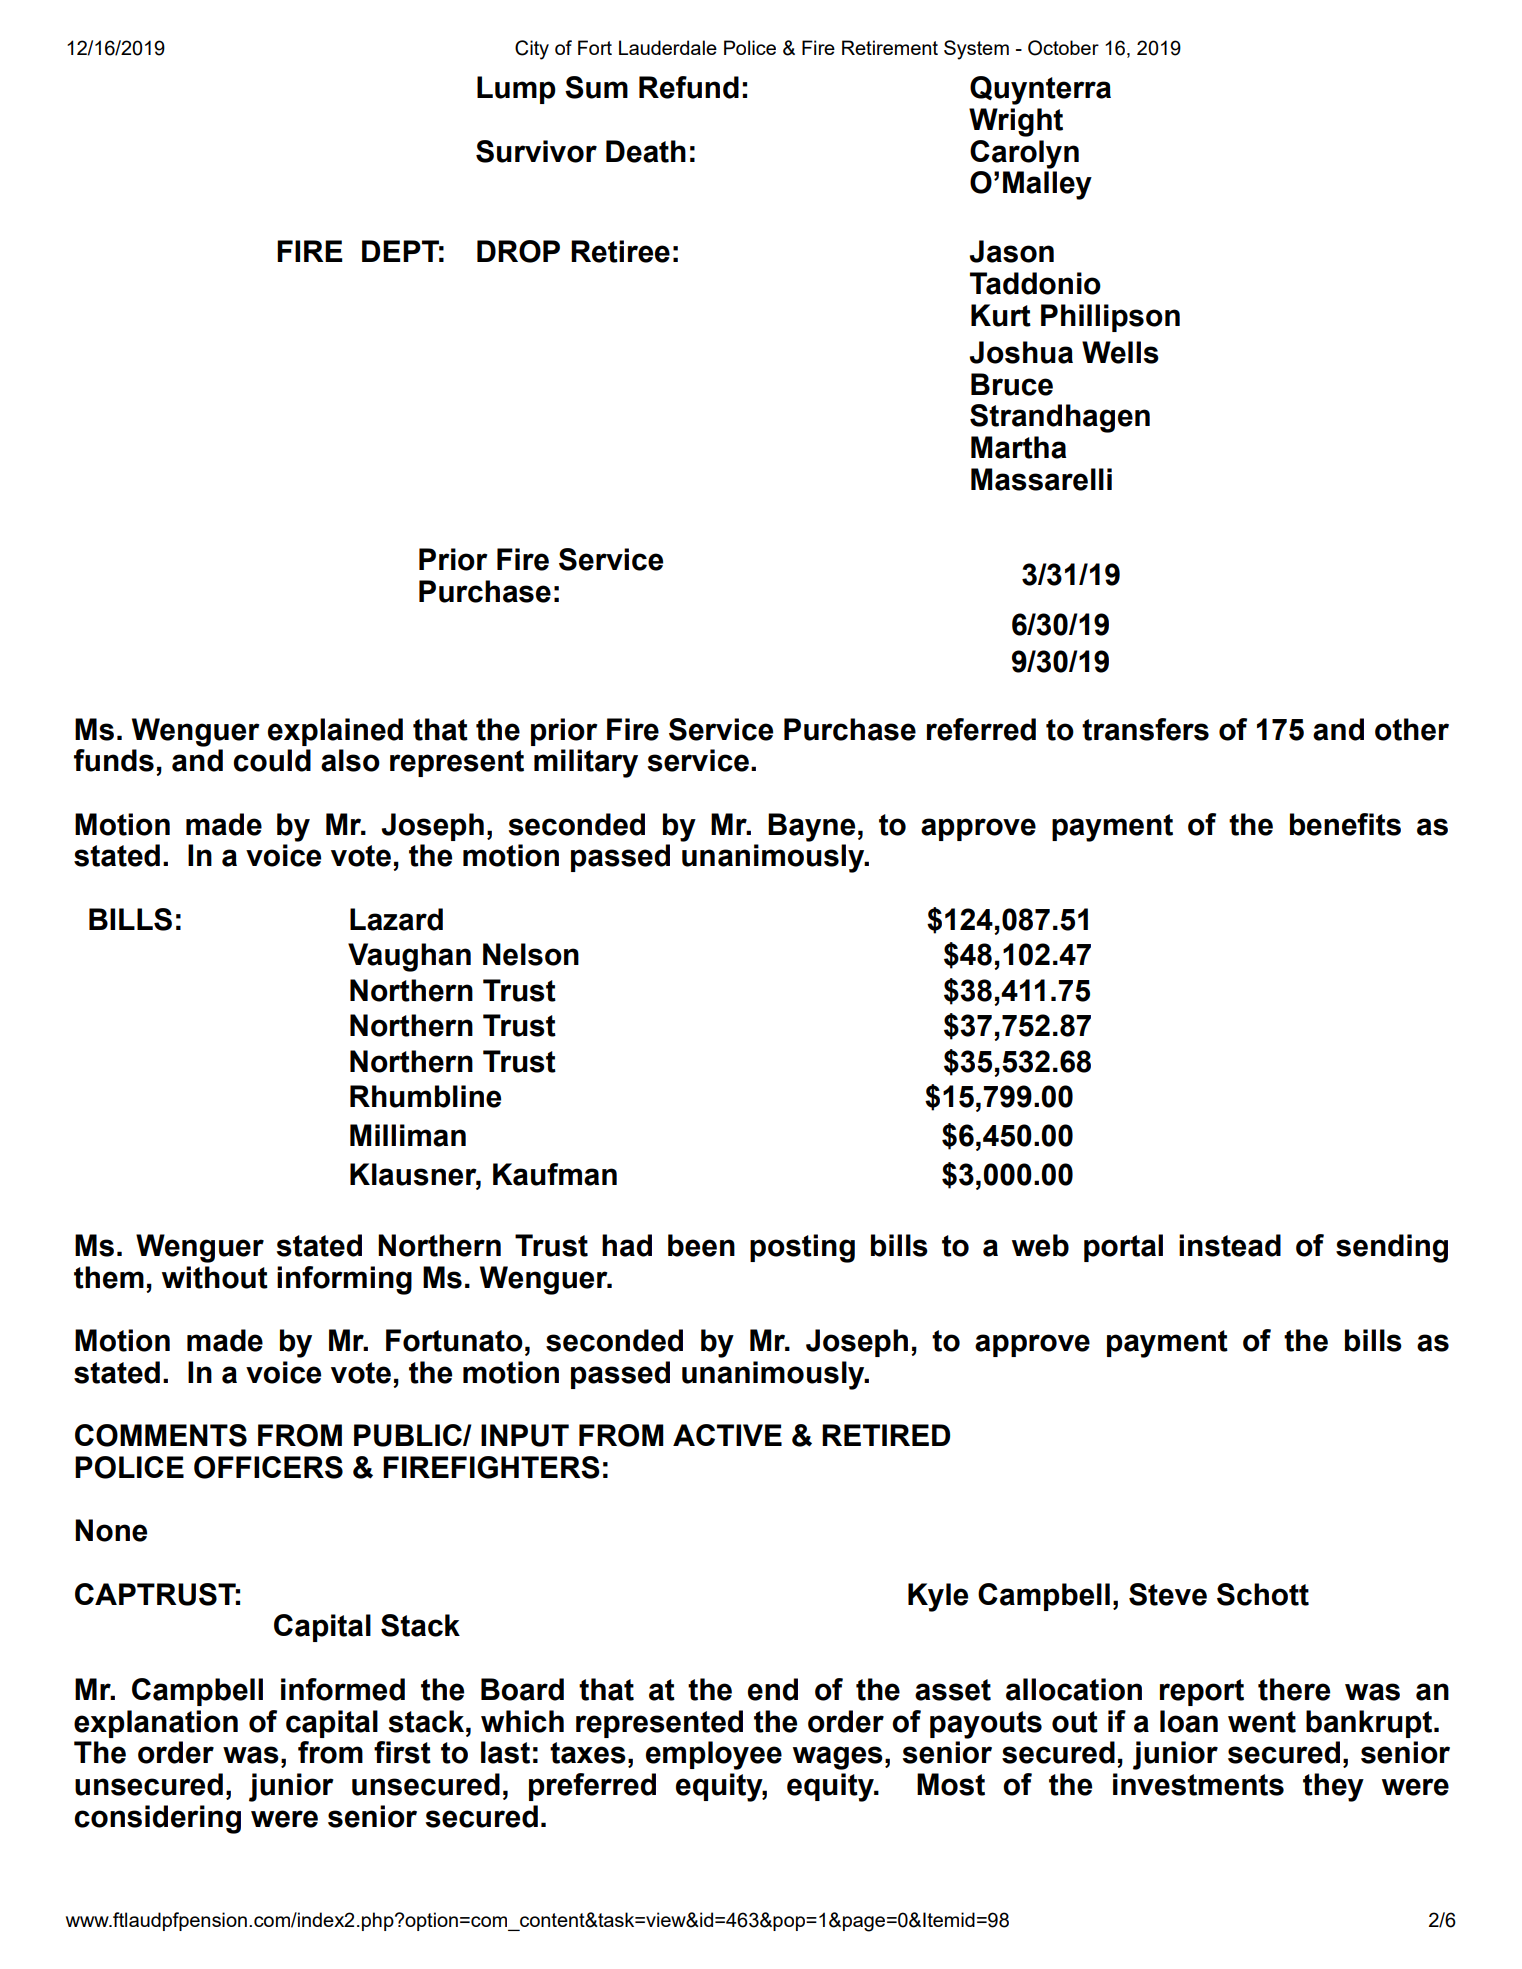 Image resolution: width=1522 pixels, height=1969 pixels. Describe the element at coordinates (689, 87) in the screenshot. I see `Refund` at that location.
